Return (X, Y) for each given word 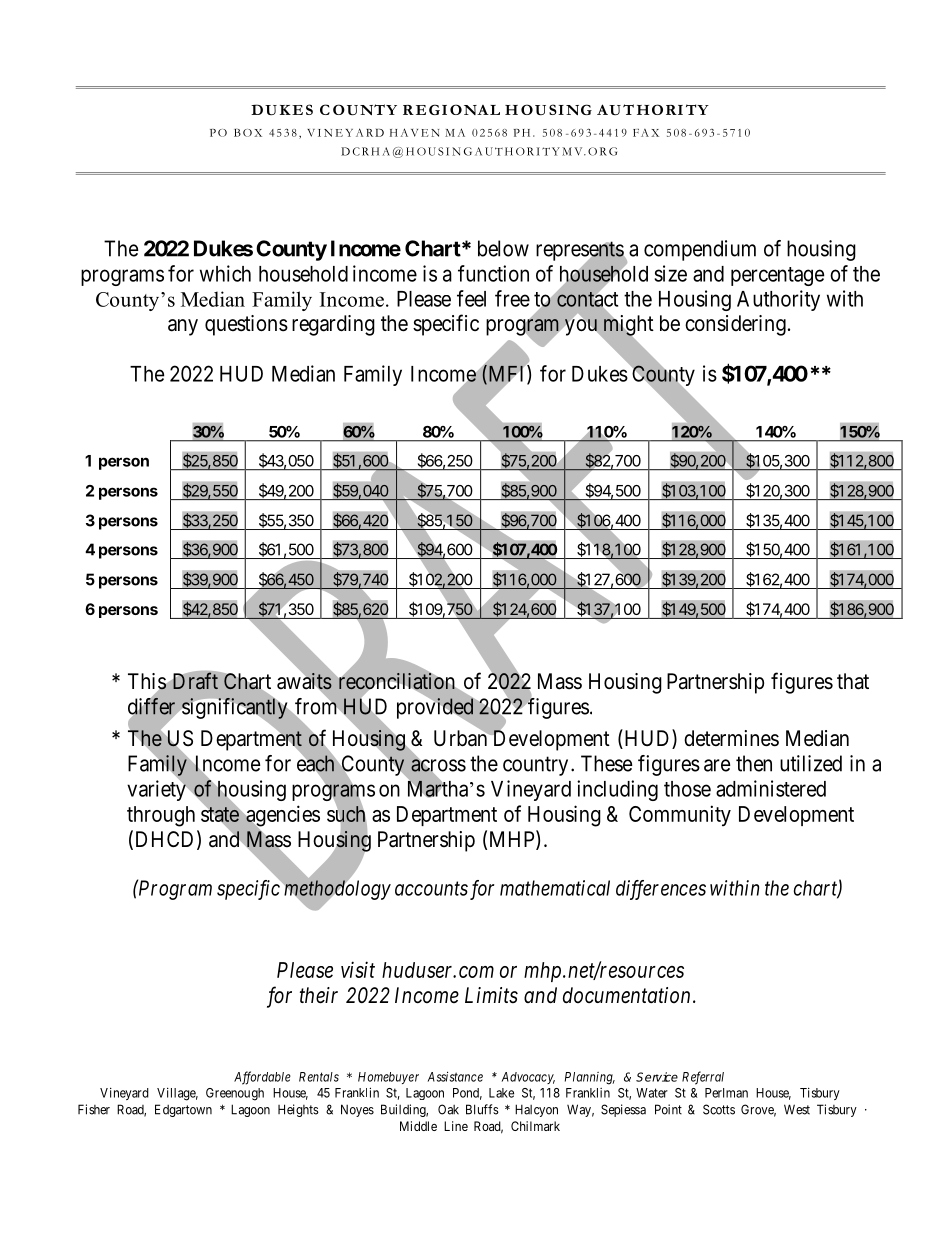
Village (177, 1094)
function (493, 273)
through (161, 816)
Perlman (726, 1093)
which (225, 273)
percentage (777, 276)
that (853, 681)
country (535, 766)
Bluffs (482, 1109)
